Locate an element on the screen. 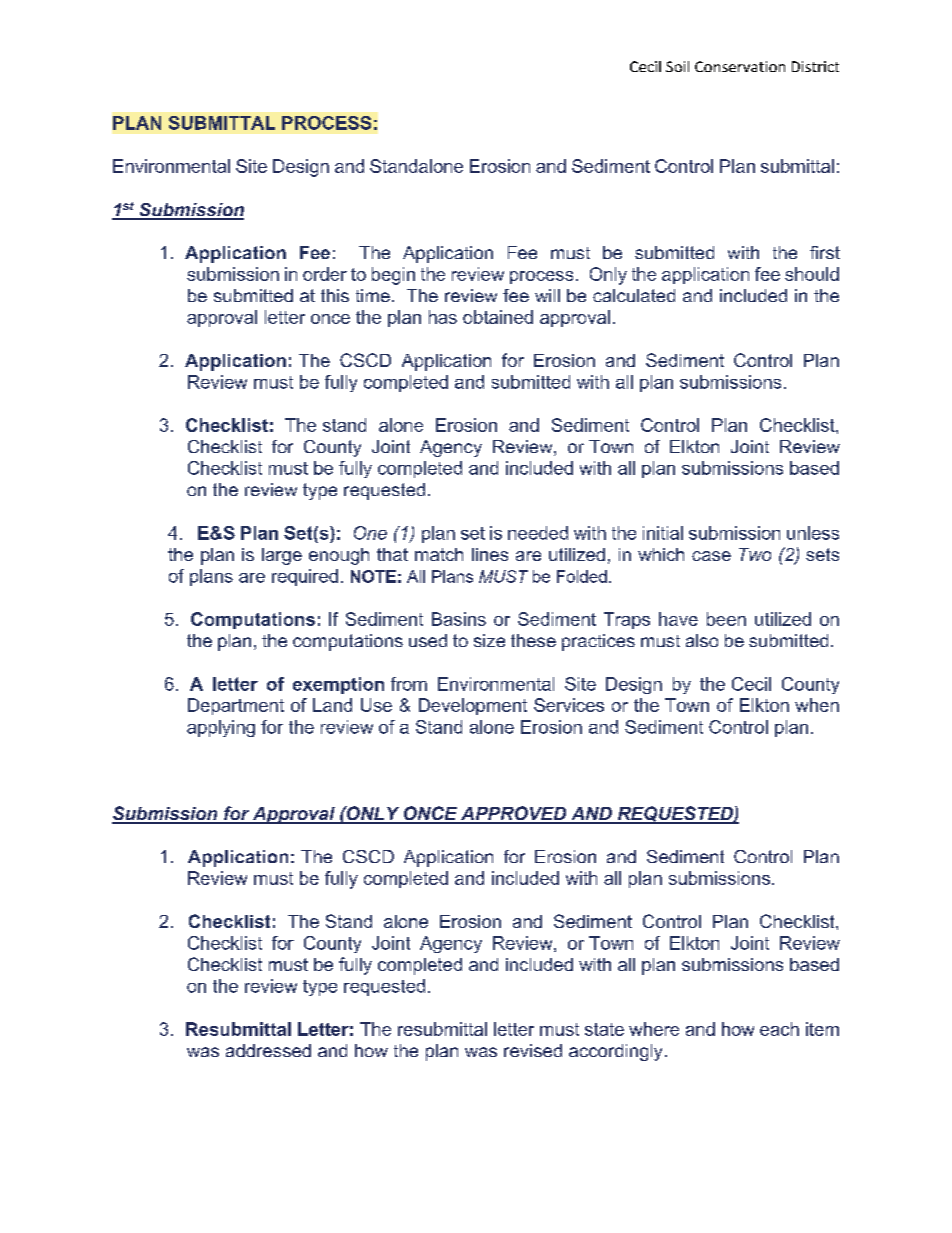 This screenshot has width=952, height=1233. Conservation is located at coordinates (740, 66).
